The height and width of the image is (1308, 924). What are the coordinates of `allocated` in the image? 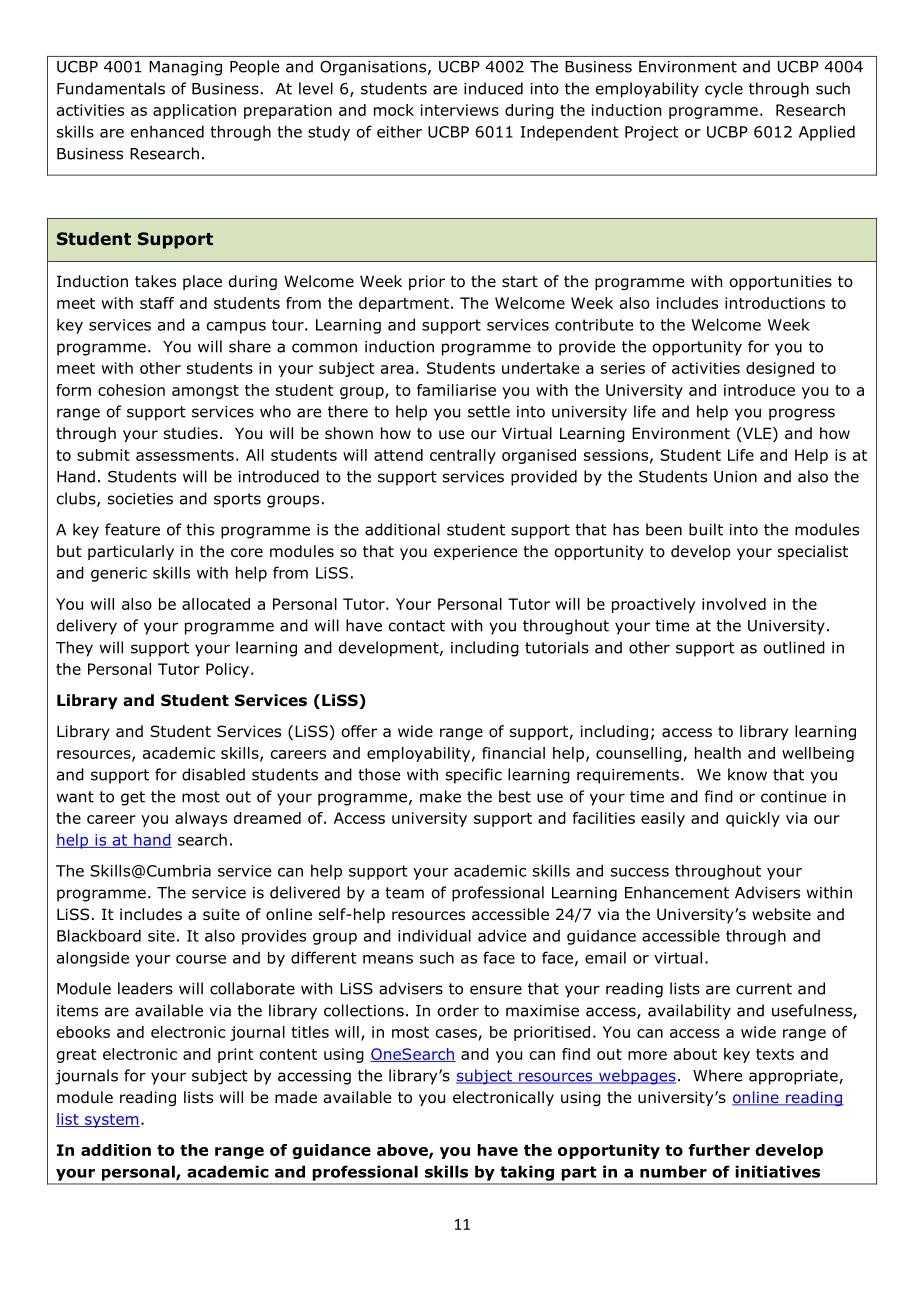 It's located at (216, 604).
